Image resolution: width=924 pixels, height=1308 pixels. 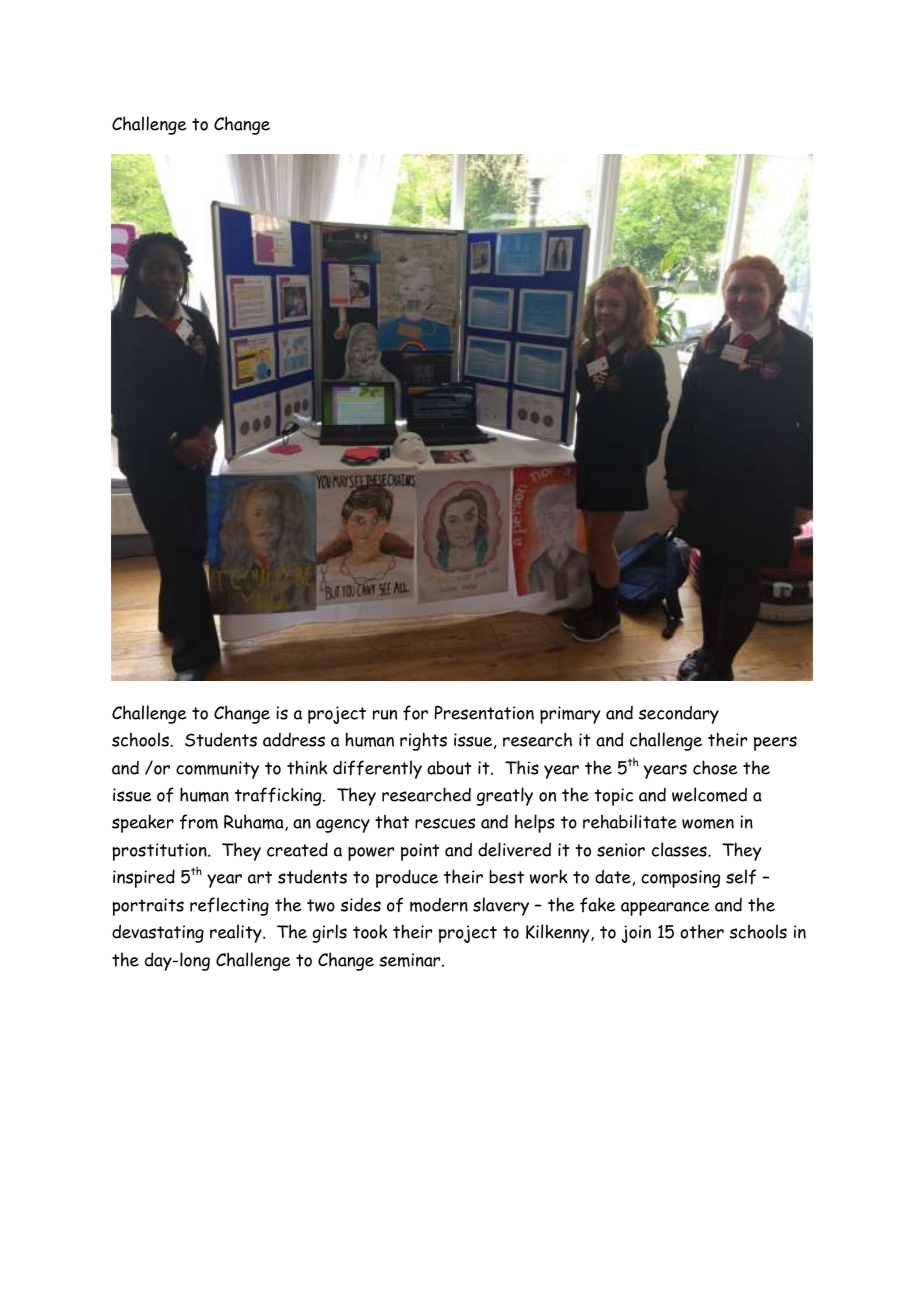 I want to click on women, so click(x=708, y=824).
